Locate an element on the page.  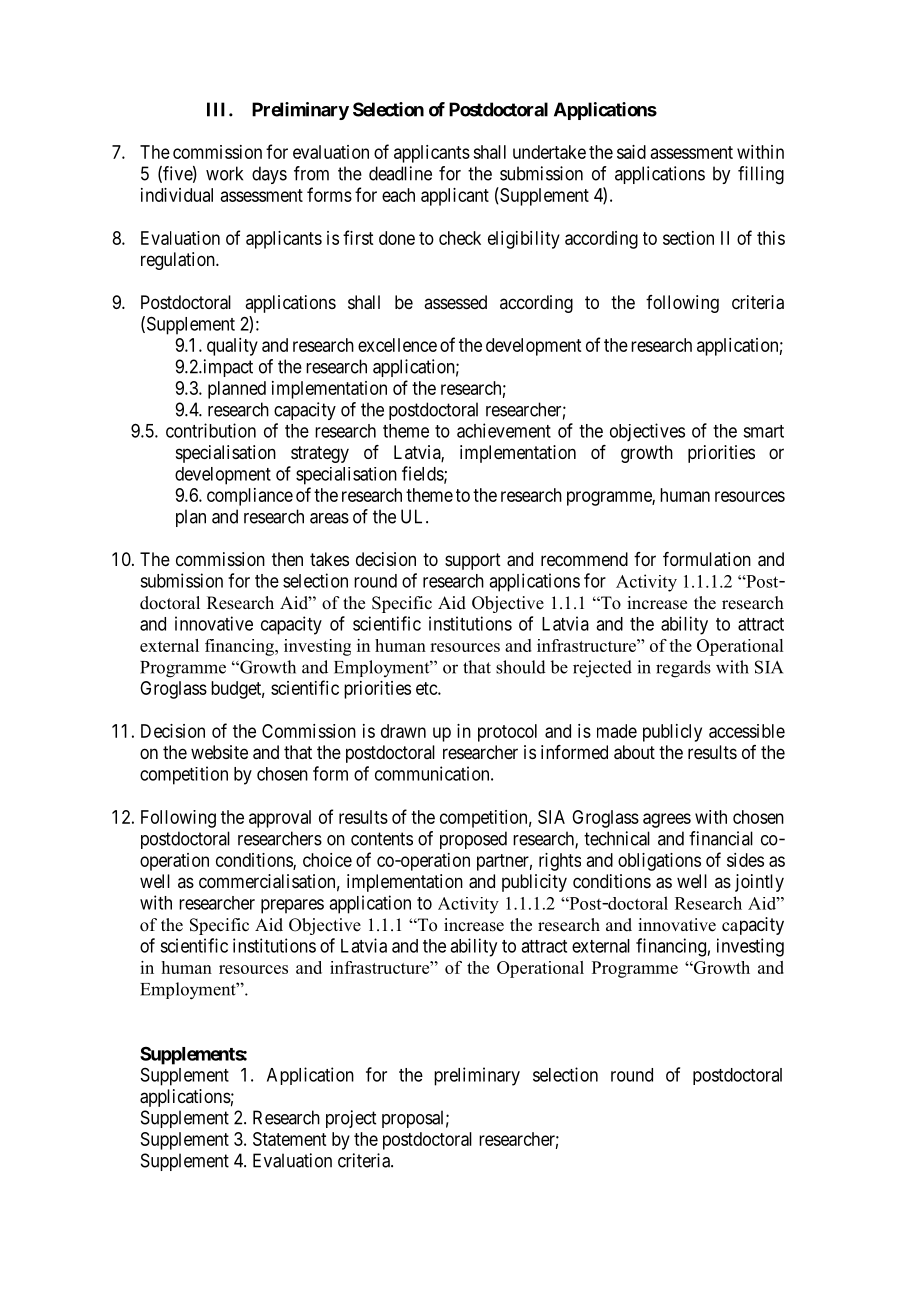
jointly is located at coordinates (759, 883).
